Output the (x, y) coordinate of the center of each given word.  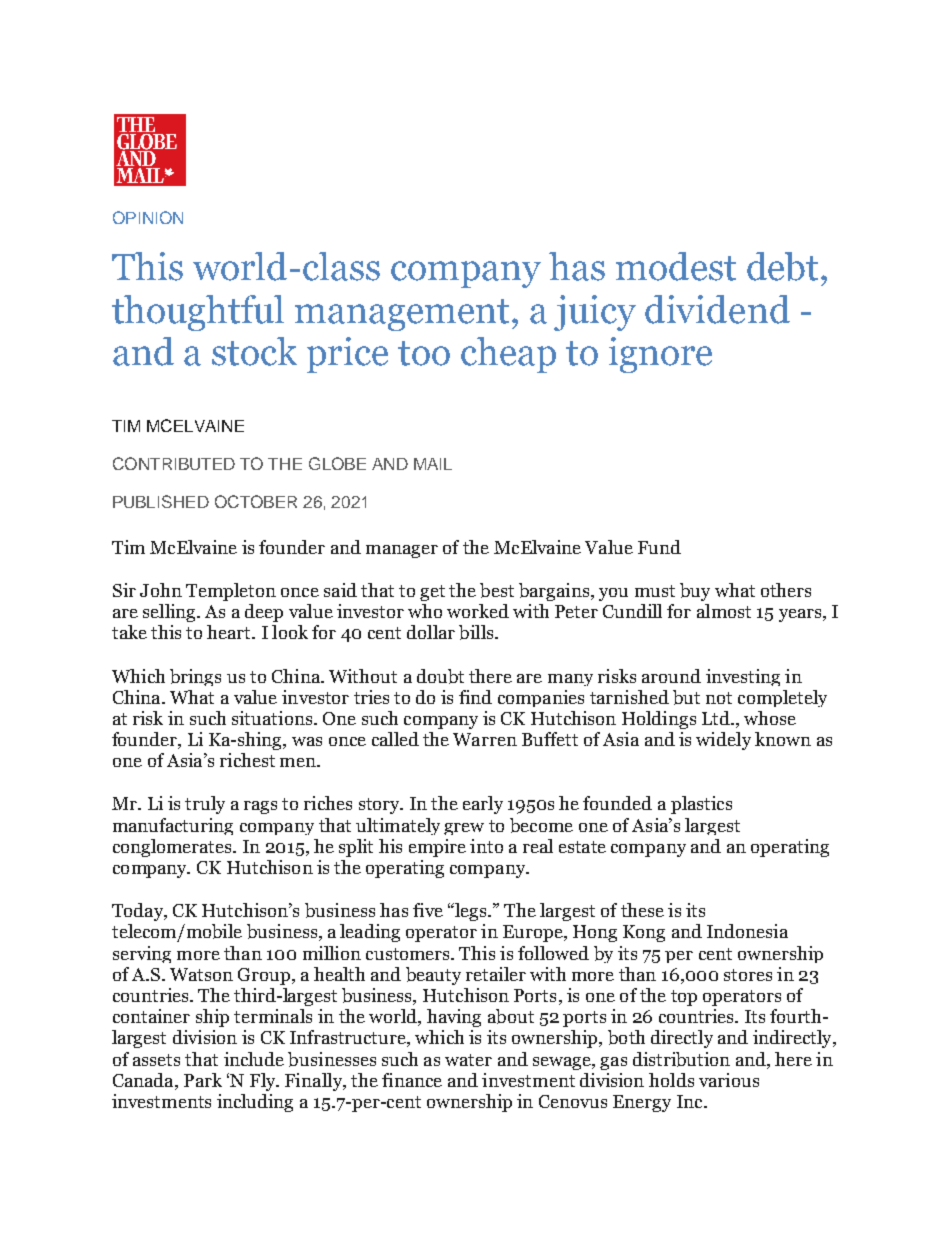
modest (676, 266)
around (671, 676)
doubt (440, 676)
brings (195, 677)
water (468, 1060)
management (404, 315)
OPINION (148, 217)
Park (203, 1080)
